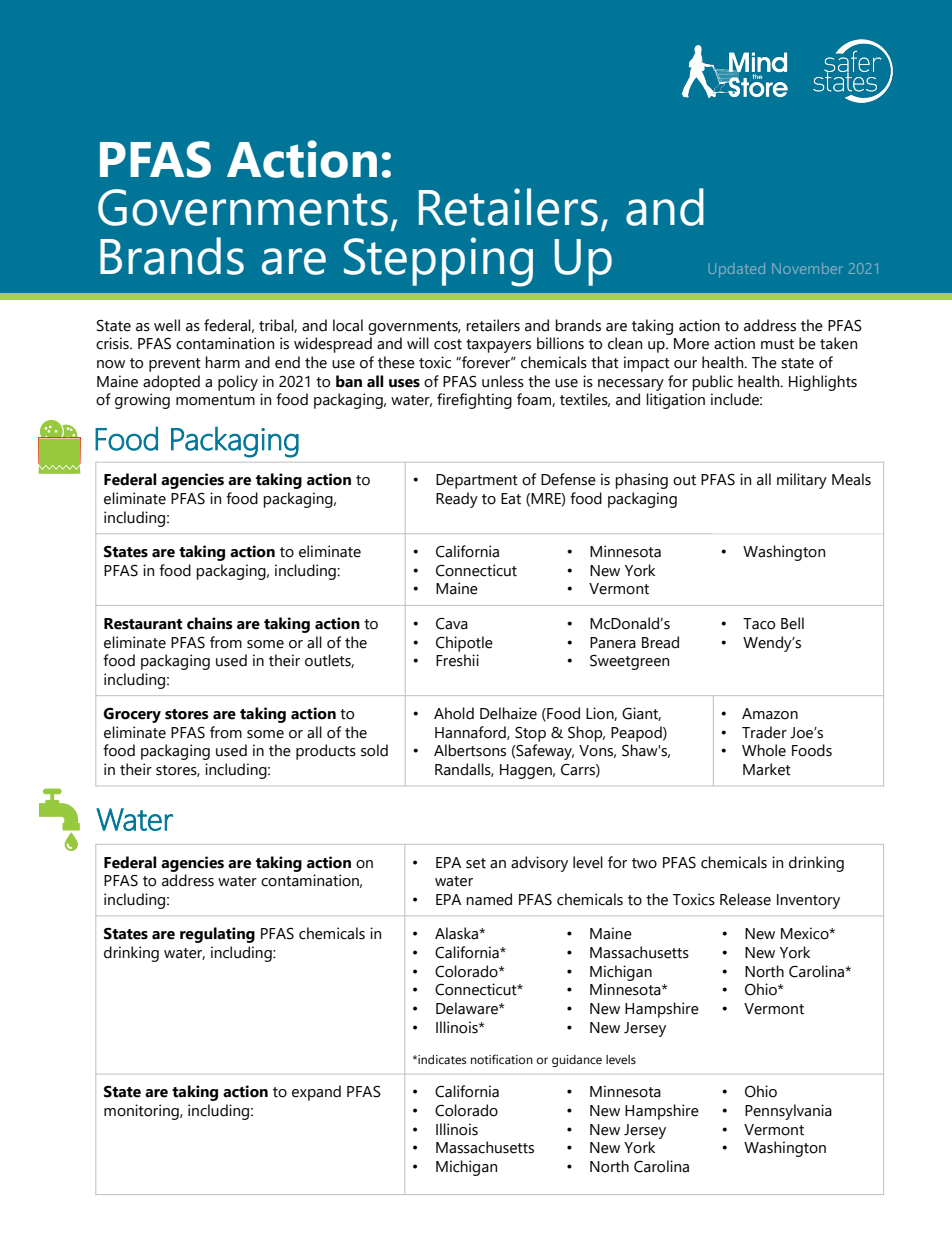 This screenshot has height=1233, width=952. I want to click on named, so click(489, 899).
